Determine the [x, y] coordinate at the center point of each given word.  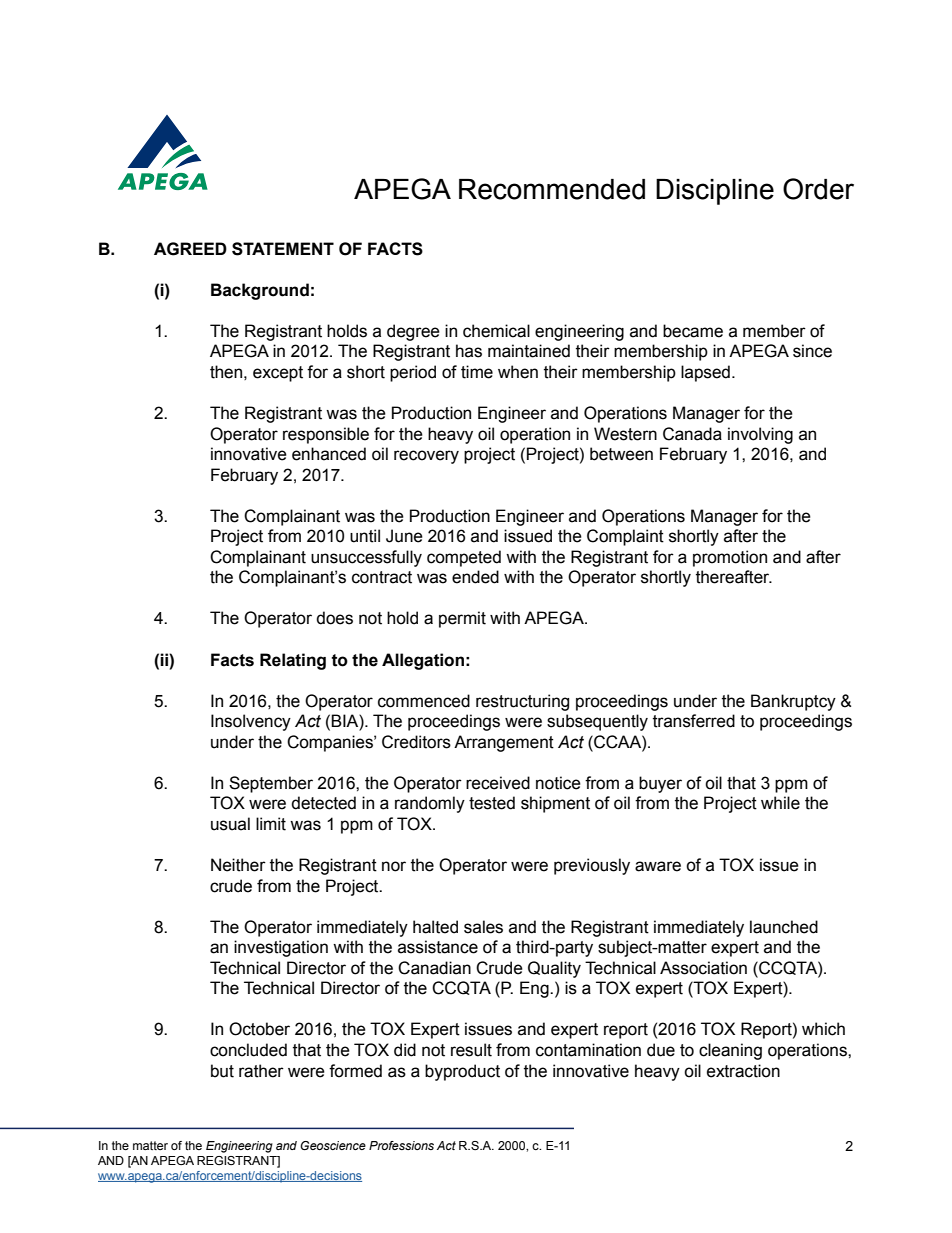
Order [818, 189]
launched [784, 927]
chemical [496, 331]
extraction [743, 1071]
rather [261, 1071]
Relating [293, 661]
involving [760, 435]
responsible [326, 435]
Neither [238, 865]
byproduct [462, 1072]
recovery [426, 457]
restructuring [522, 702]
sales [483, 927]
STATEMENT [283, 249]
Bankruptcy [793, 702]
